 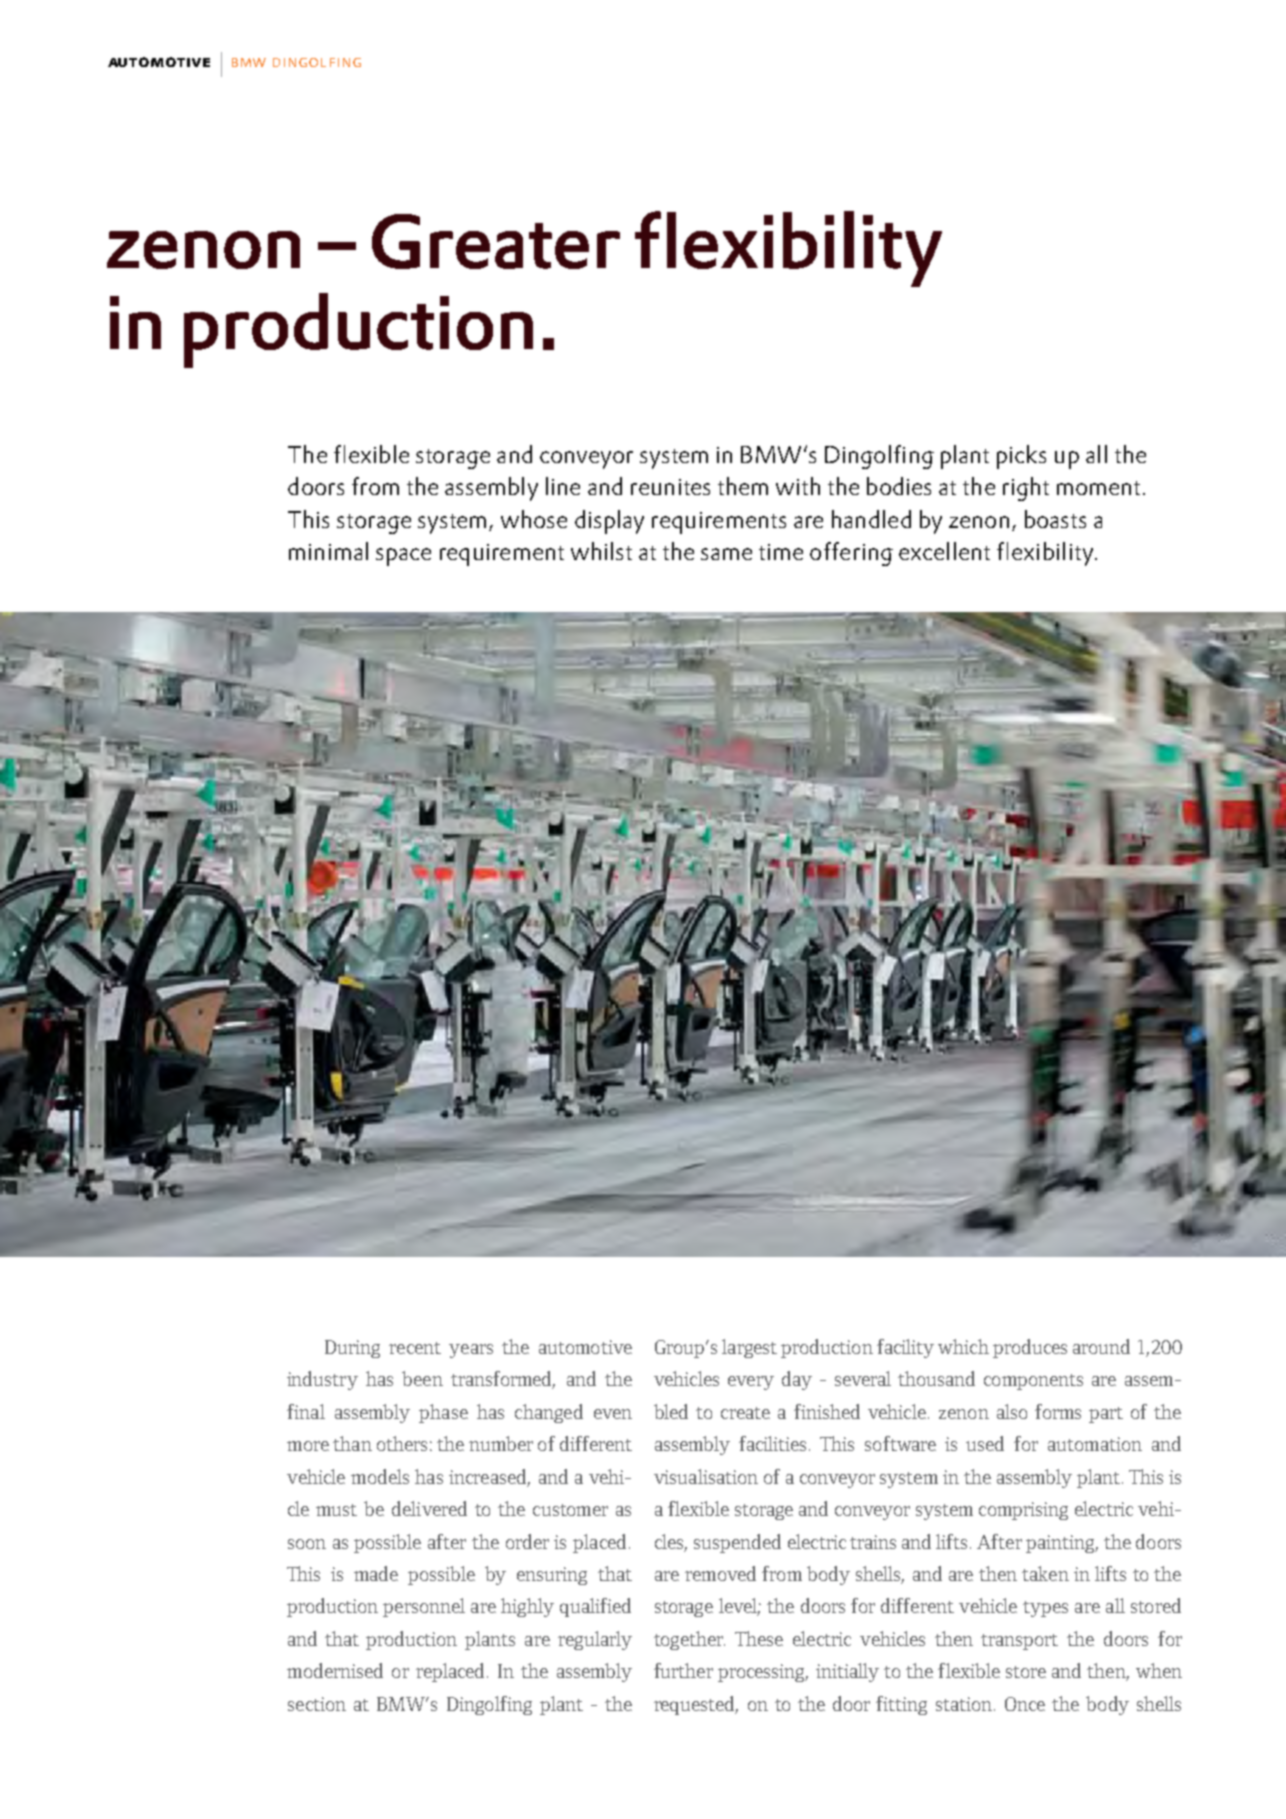 What do you see at coordinates (1021, 457) in the document?
I see `picks` at bounding box center [1021, 457].
